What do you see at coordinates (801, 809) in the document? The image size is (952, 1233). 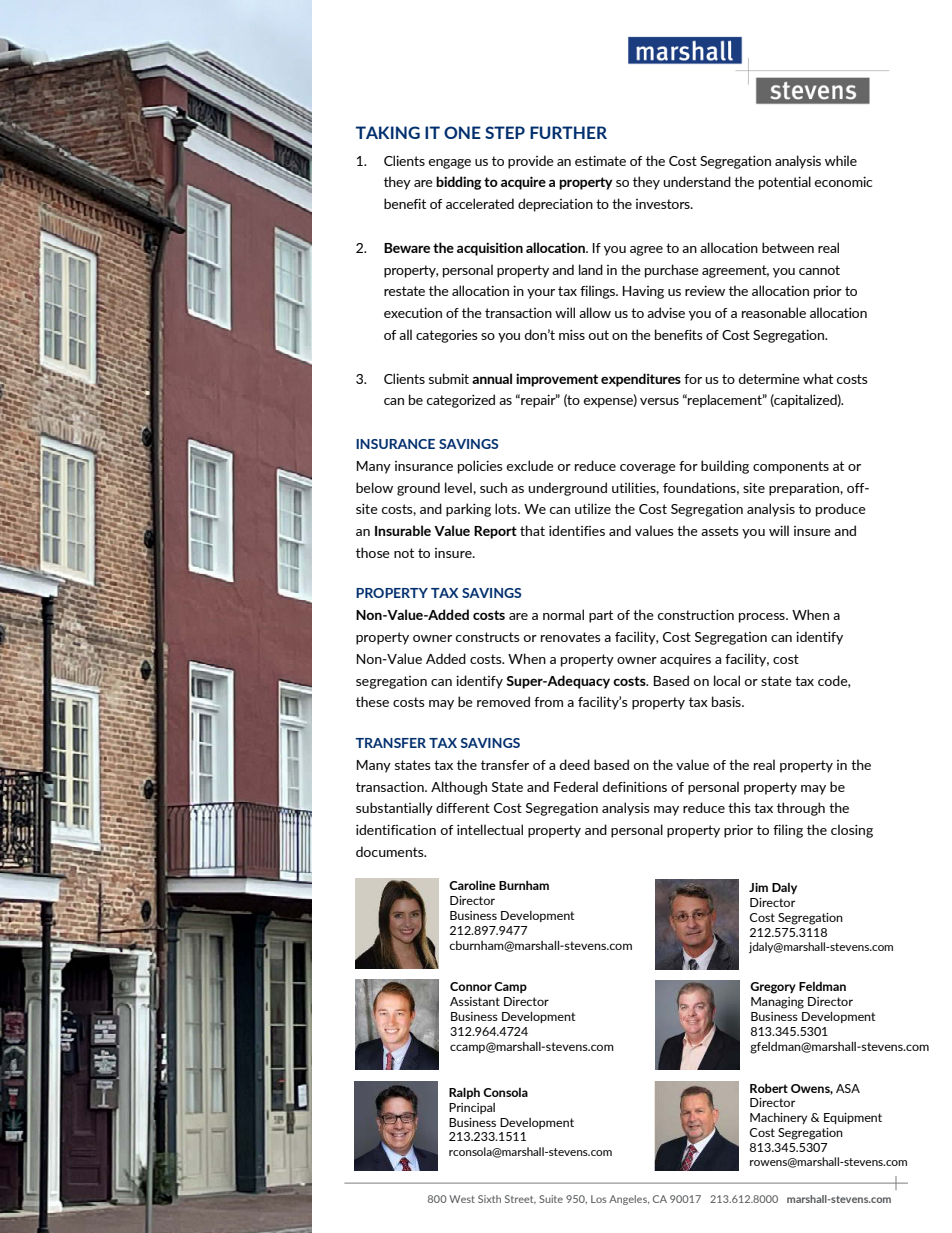 I see `through` at bounding box center [801, 809].
